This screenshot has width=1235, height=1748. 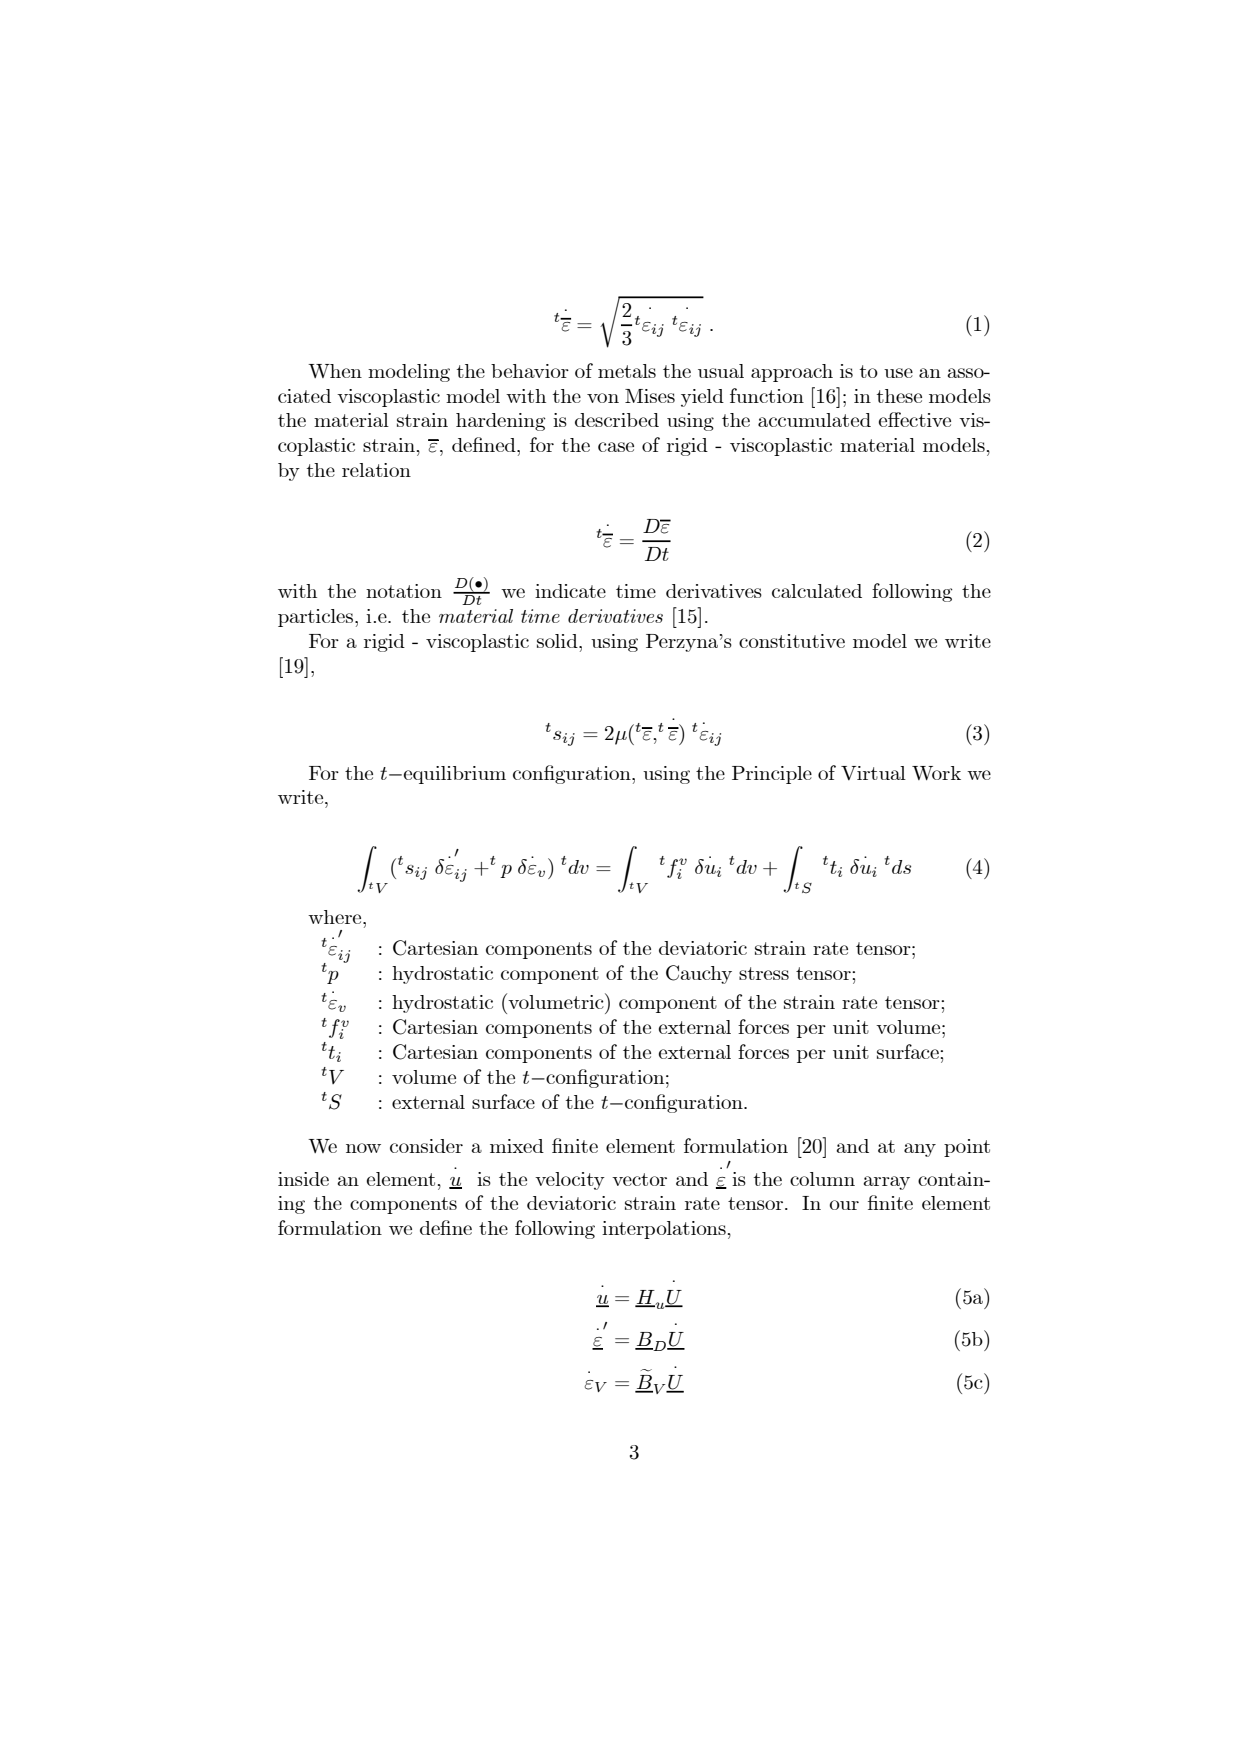 I want to click on array, so click(x=886, y=1183).
